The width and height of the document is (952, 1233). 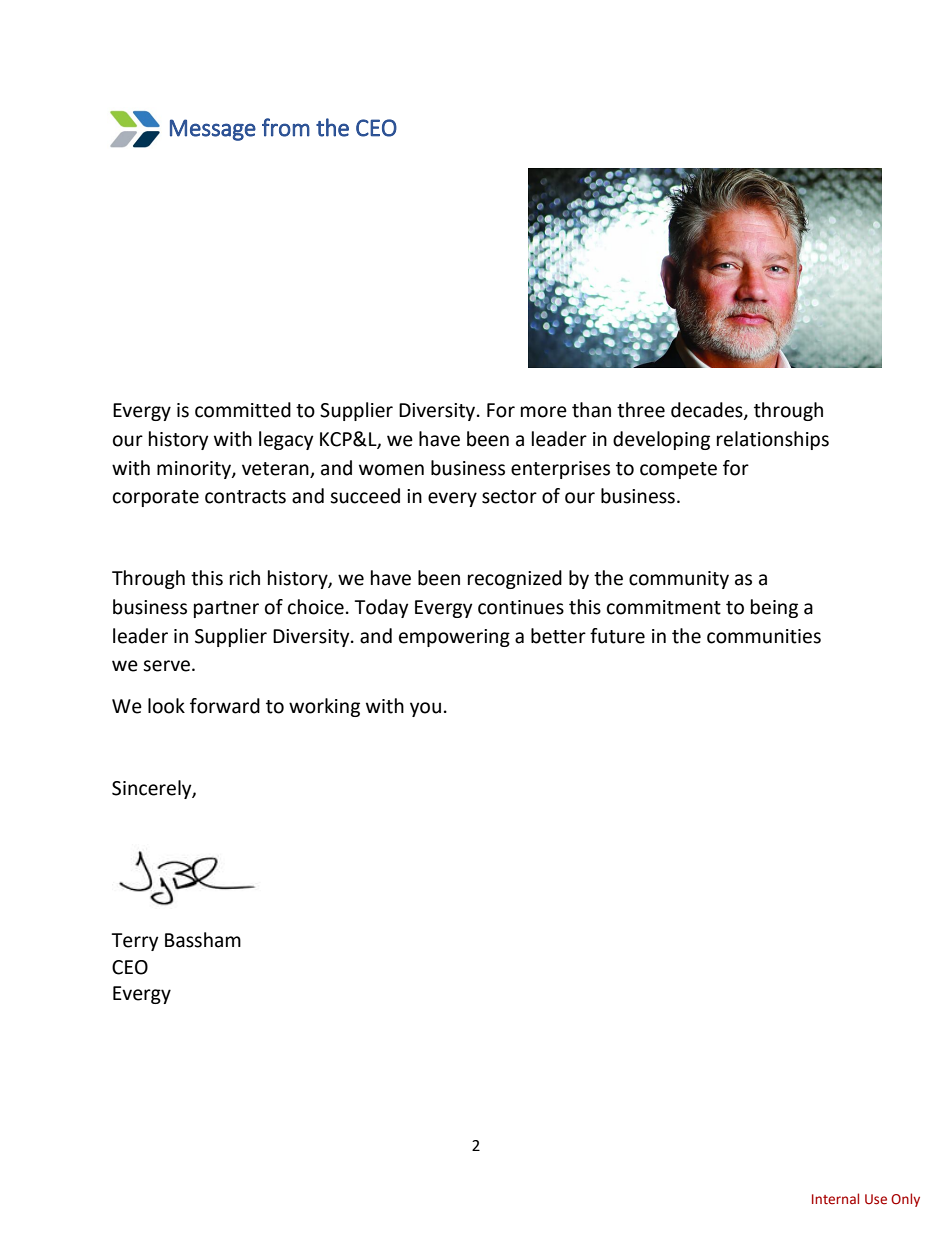 What do you see at coordinates (168, 666) in the document?
I see `serve` at bounding box center [168, 666].
